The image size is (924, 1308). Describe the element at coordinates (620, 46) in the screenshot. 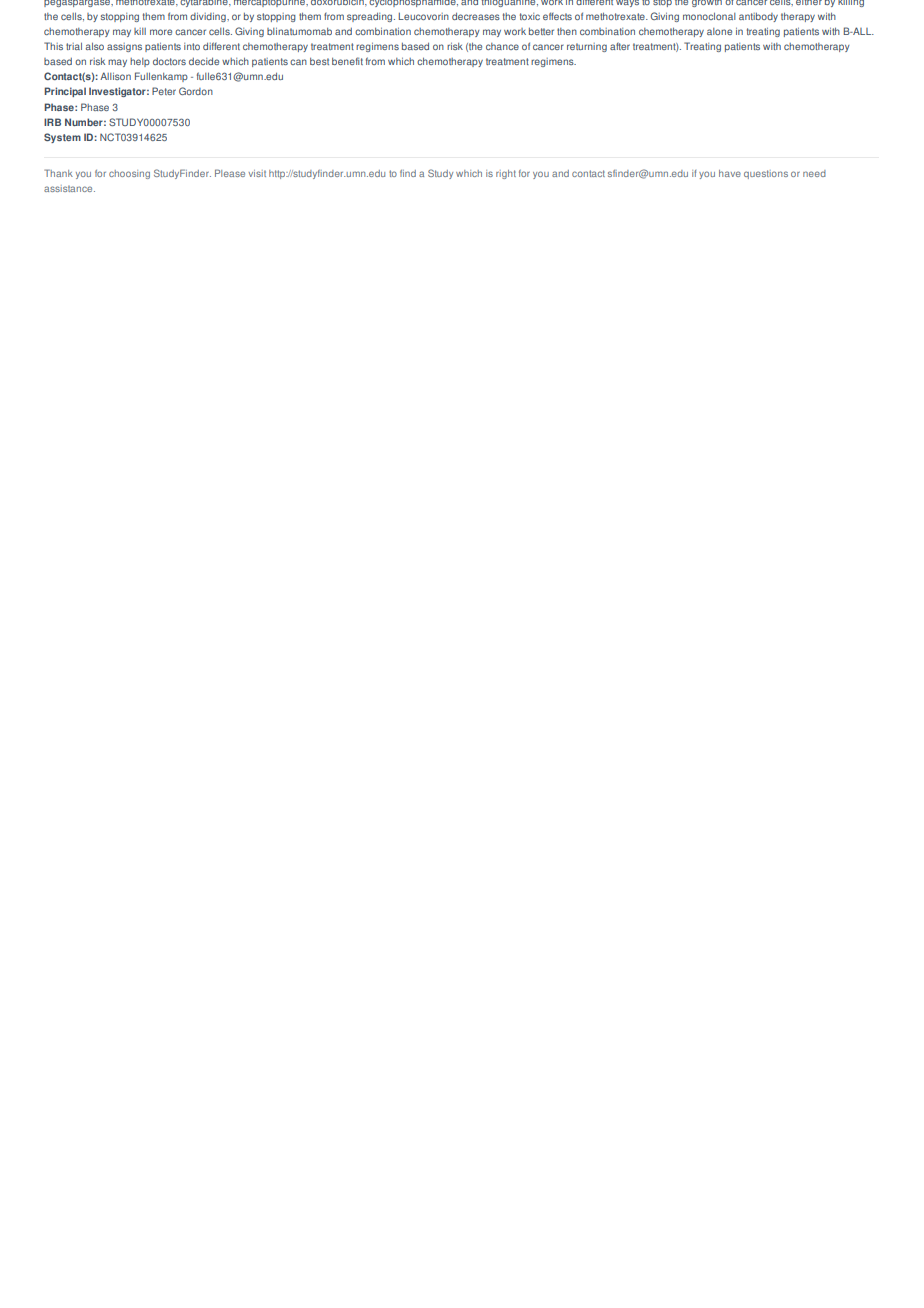

I see `after` at that location.
